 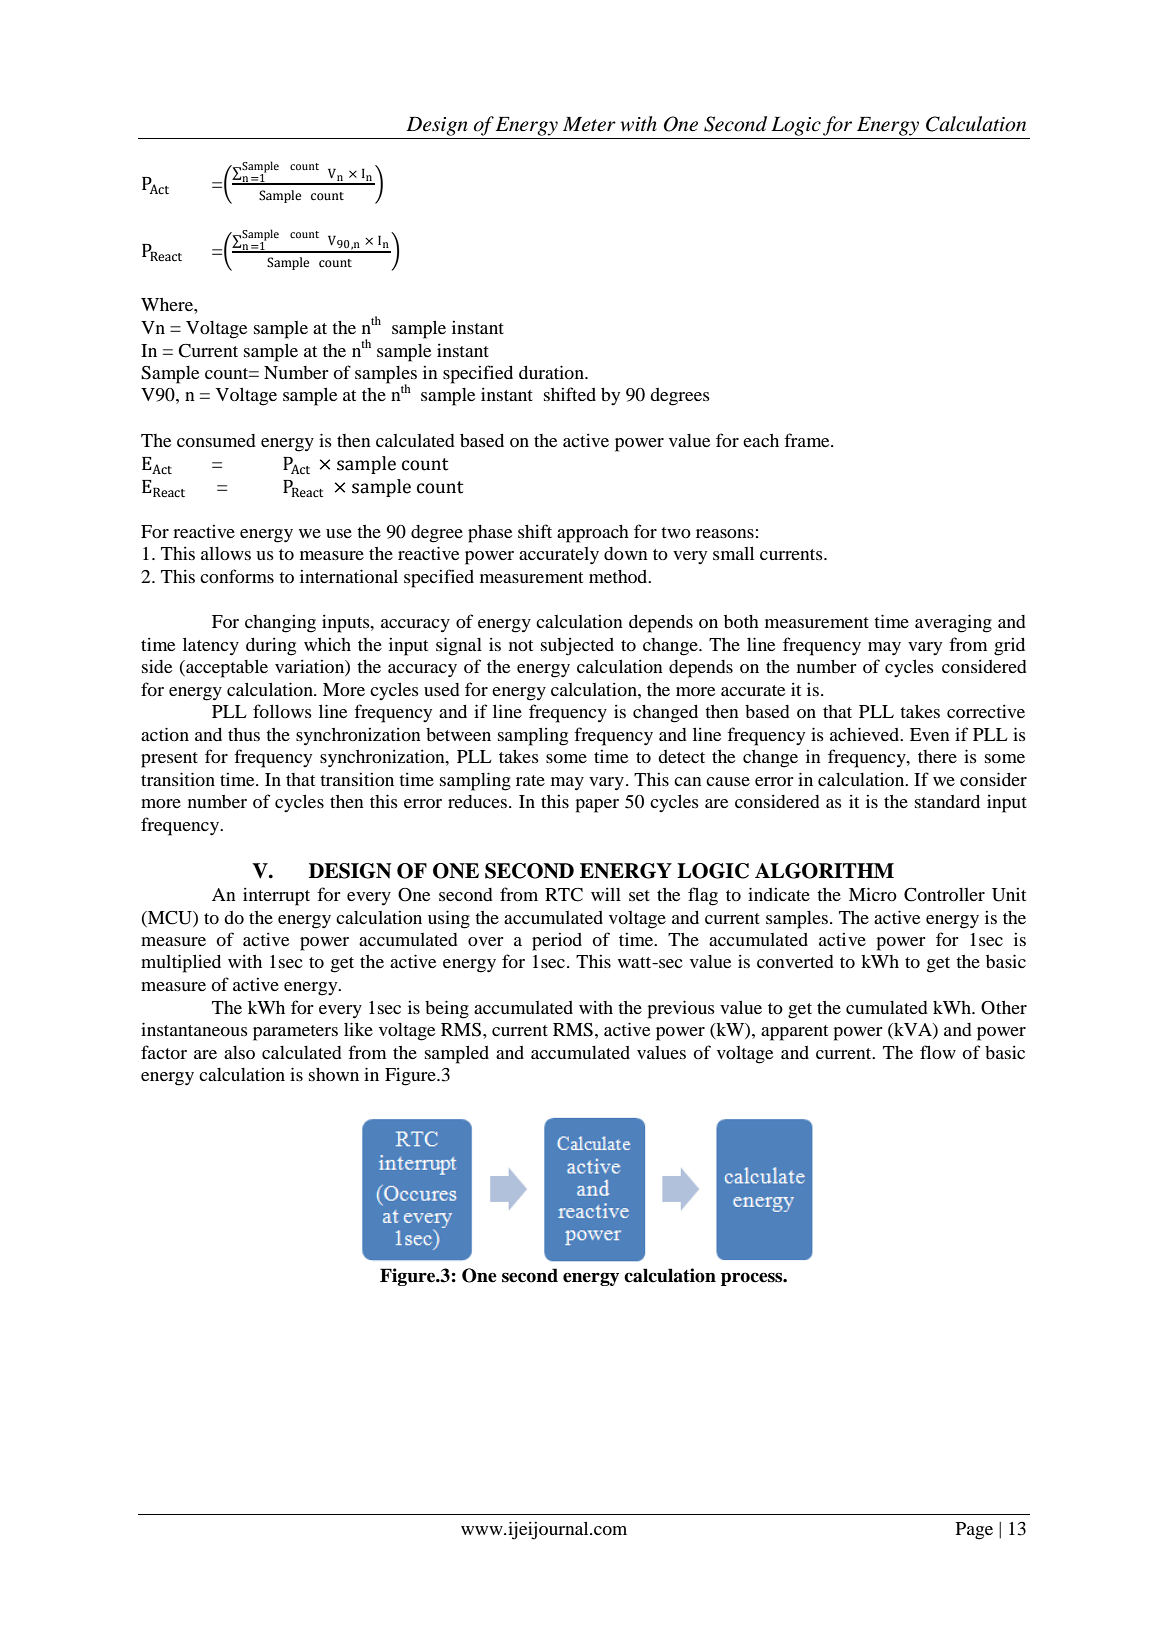 I want to click on duration, so click(x=552, y=372).
